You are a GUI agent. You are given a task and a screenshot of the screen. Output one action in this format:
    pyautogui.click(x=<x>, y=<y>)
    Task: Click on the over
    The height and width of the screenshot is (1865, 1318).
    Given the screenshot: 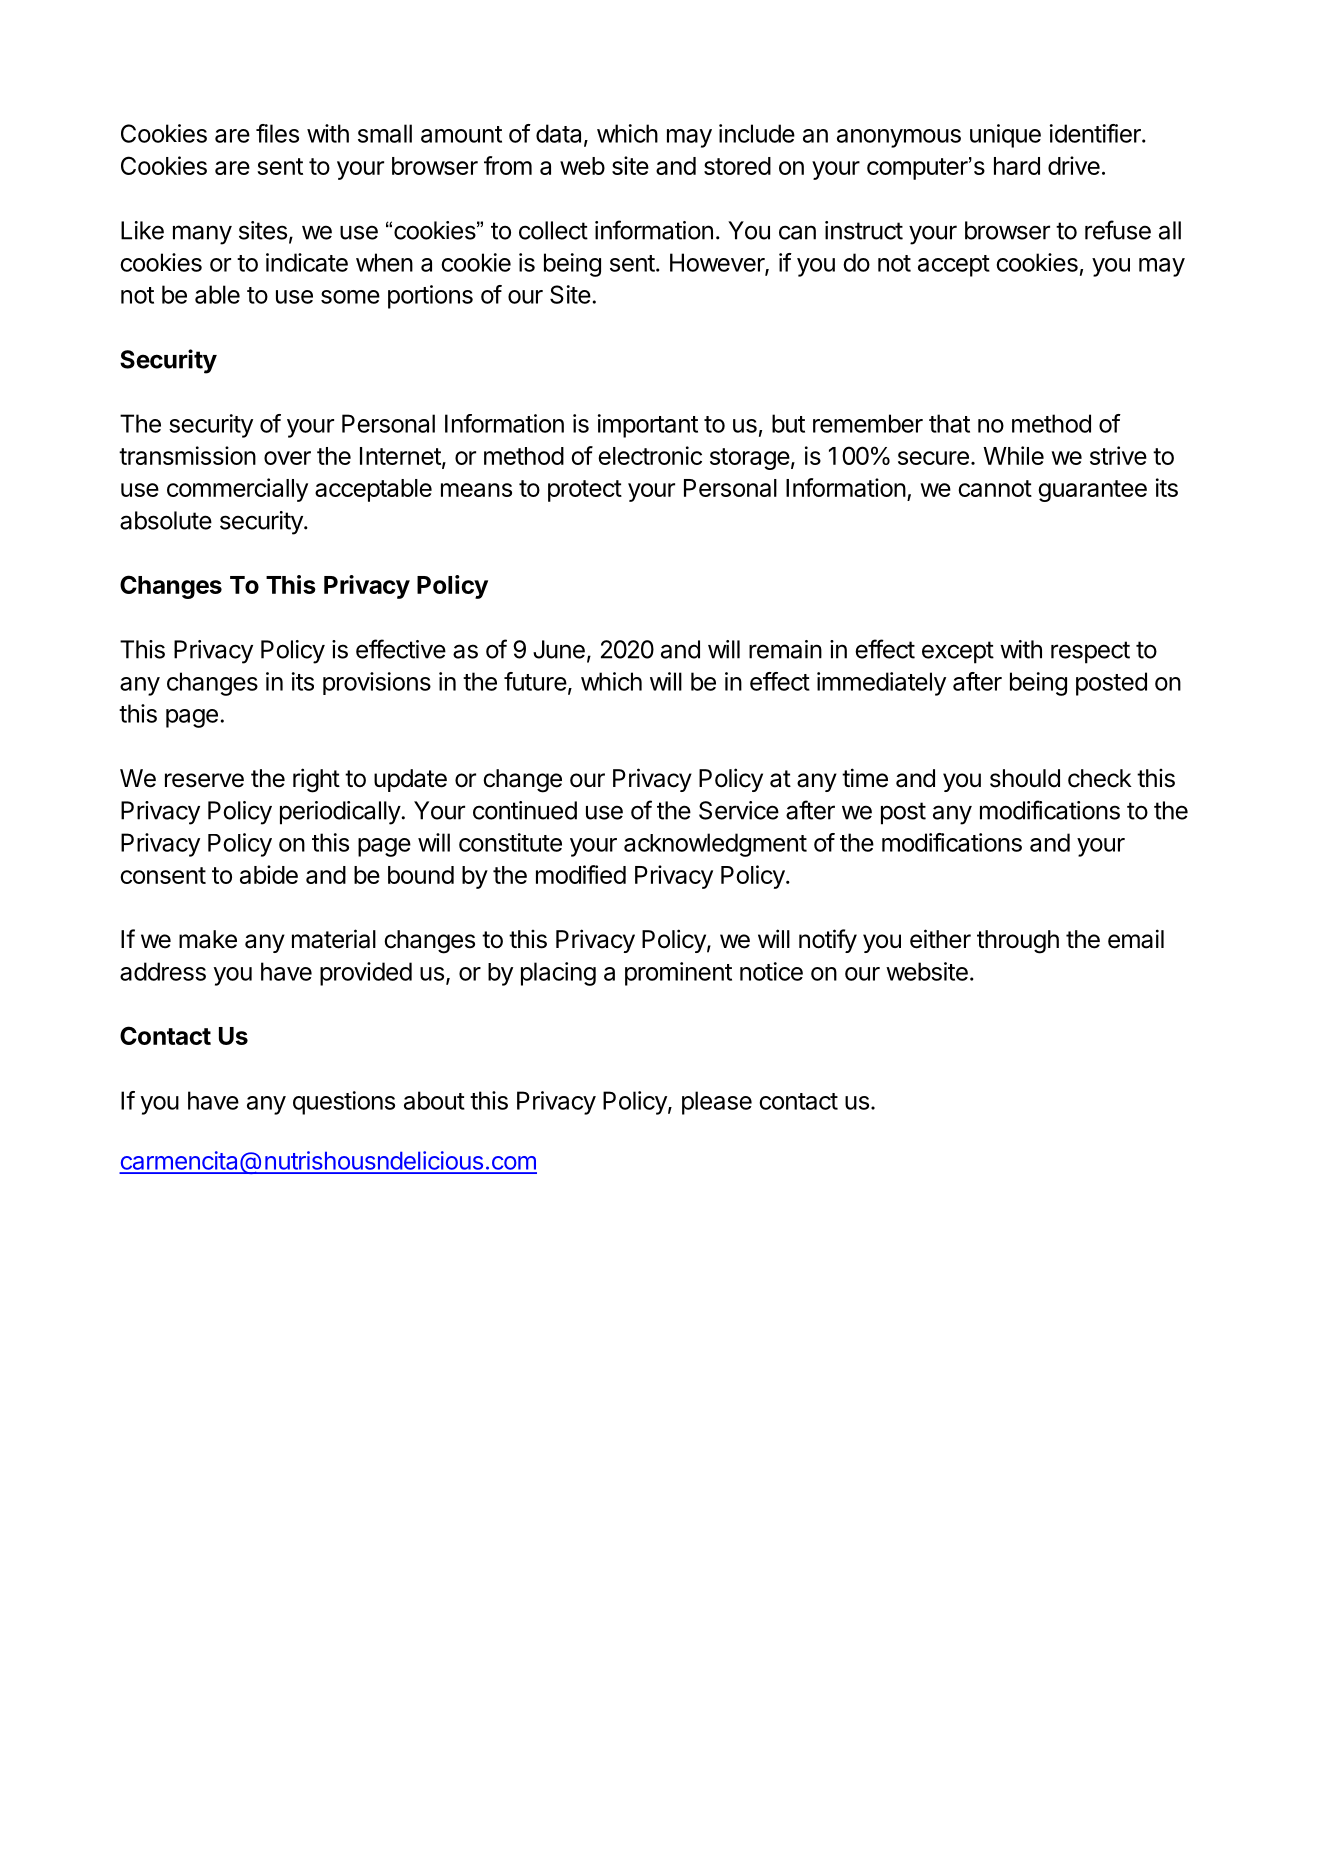 What is the action you would take?
    pyautogui.click(x=287, y=458)
